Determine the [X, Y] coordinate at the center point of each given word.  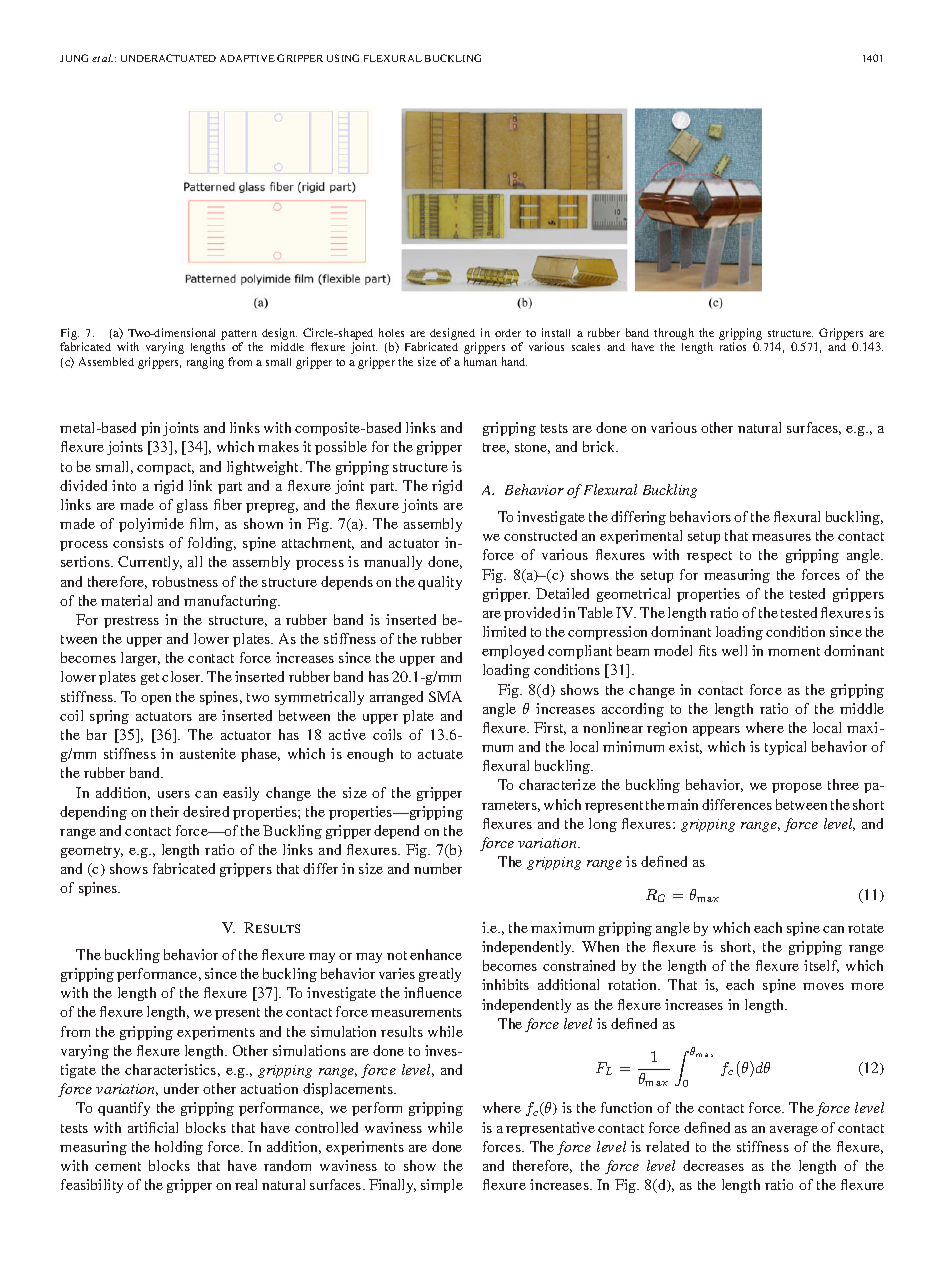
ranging [205, 363]
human [480, 361]
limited [504, 631]
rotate [866, 928]
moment [794, 651]
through [674, 335]
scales [586, 347]
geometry [92, 852]
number [438, 868]
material [126, 600]
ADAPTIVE [247, 58]
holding [179, 1148]
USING [343, 58]
